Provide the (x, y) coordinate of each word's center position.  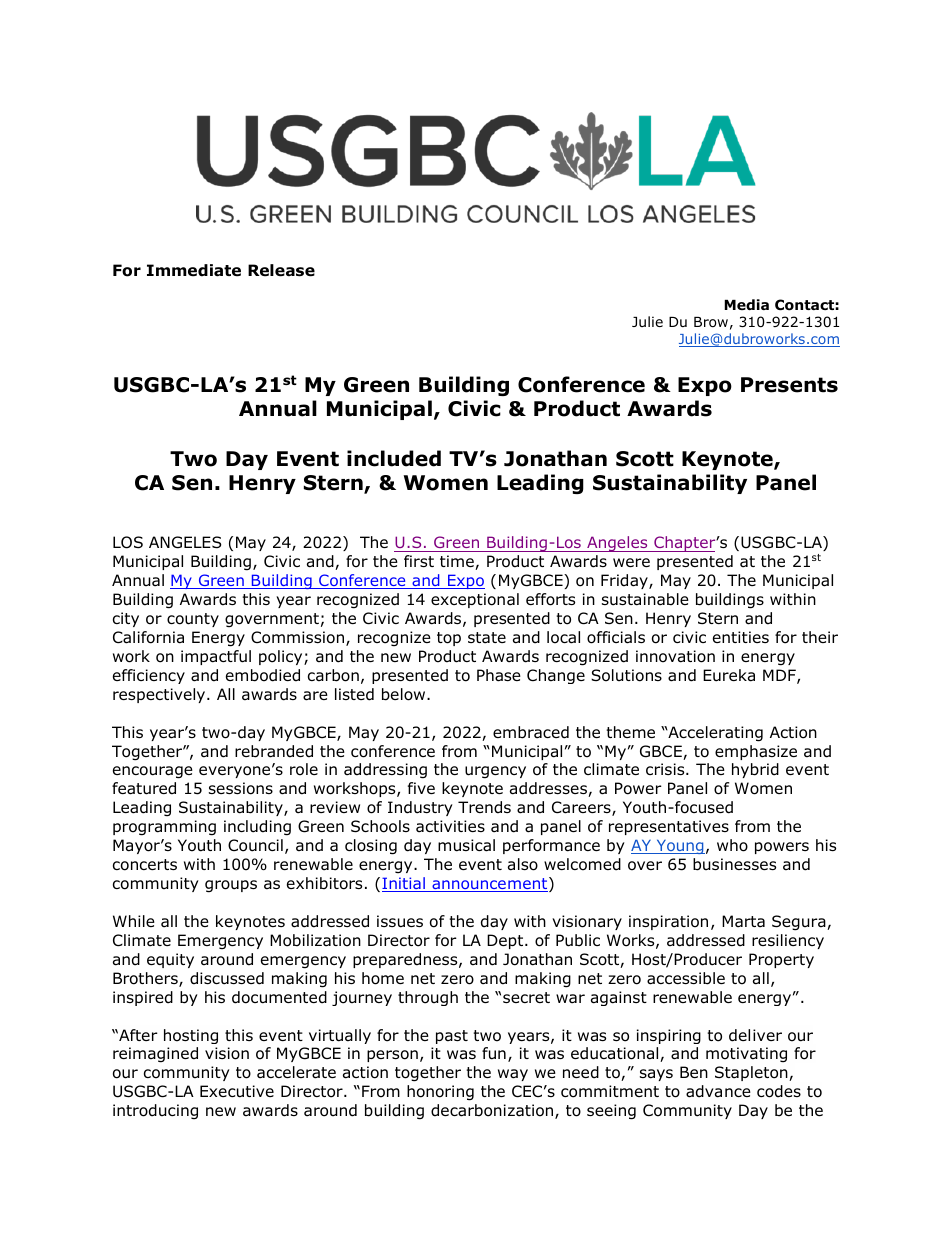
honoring (440, 1093)
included (394, 458)
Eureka (729, 675)
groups (231, 886)
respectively (160, 695)
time (458, 562)
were (631, 562)
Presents (789, 385)
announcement (490, 884)
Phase (499, 675)
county (193, 620)
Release (281, 270)
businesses (734, 864)
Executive (237, 1091)
